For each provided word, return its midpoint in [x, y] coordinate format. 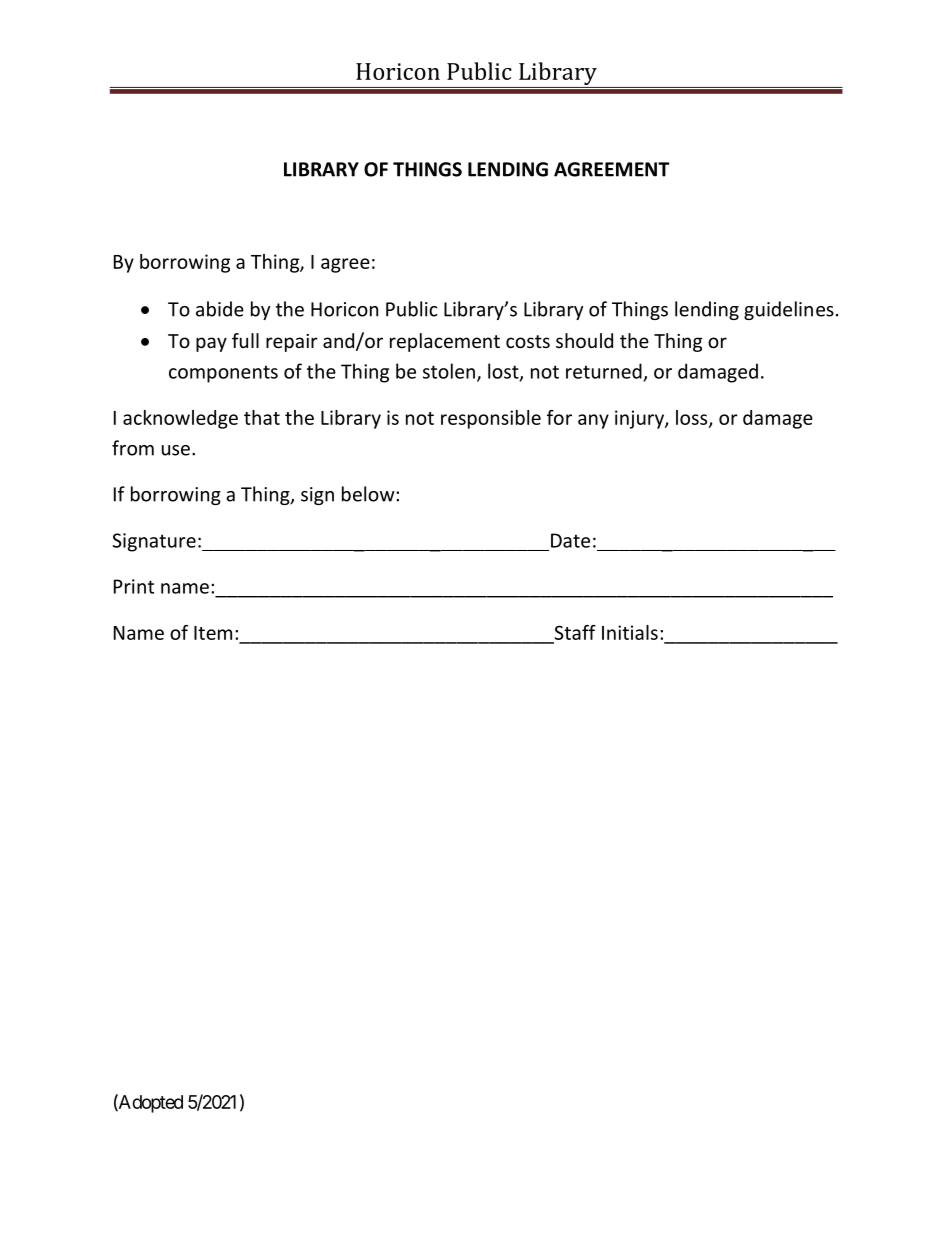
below [369, 494]
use [176, 450]
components [223, 374]
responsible [491, 419]
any [593, 421]
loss [693, 418]
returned [604, 371]
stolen [449, 371]
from [133, 448]
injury [640, 419]
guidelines [789, 310]
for [559, 417]
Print [134, 586]
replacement [445, 342]
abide [220, 309]
